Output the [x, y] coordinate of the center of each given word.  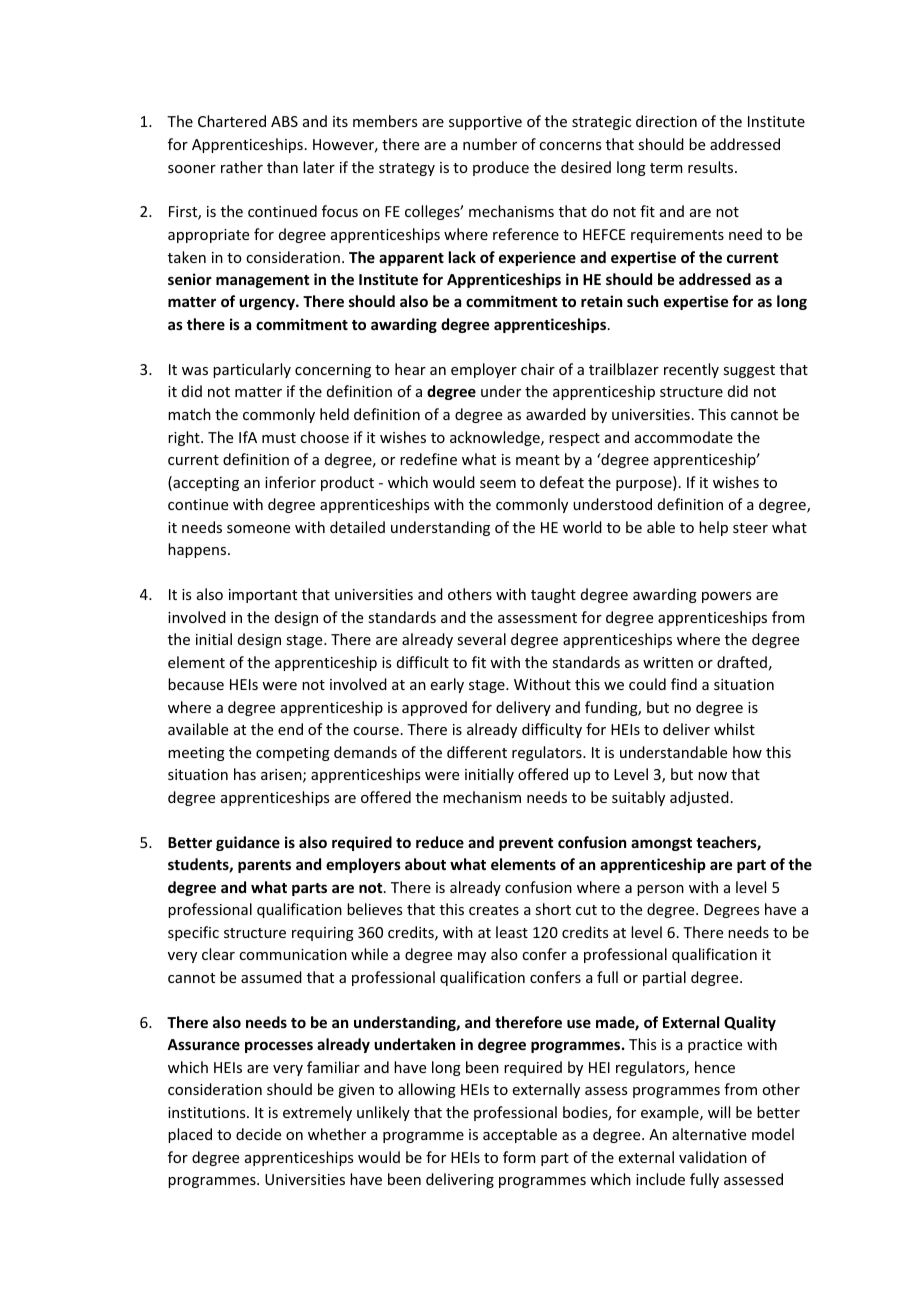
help [713, 528]
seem [498, 484]
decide [258, 1134]
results [712, 167]
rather [242, 167]
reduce [440, 842]
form [519, 1157]
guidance [248, 843]
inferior [290, 482]
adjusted [699, 798]
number [490, 144]
